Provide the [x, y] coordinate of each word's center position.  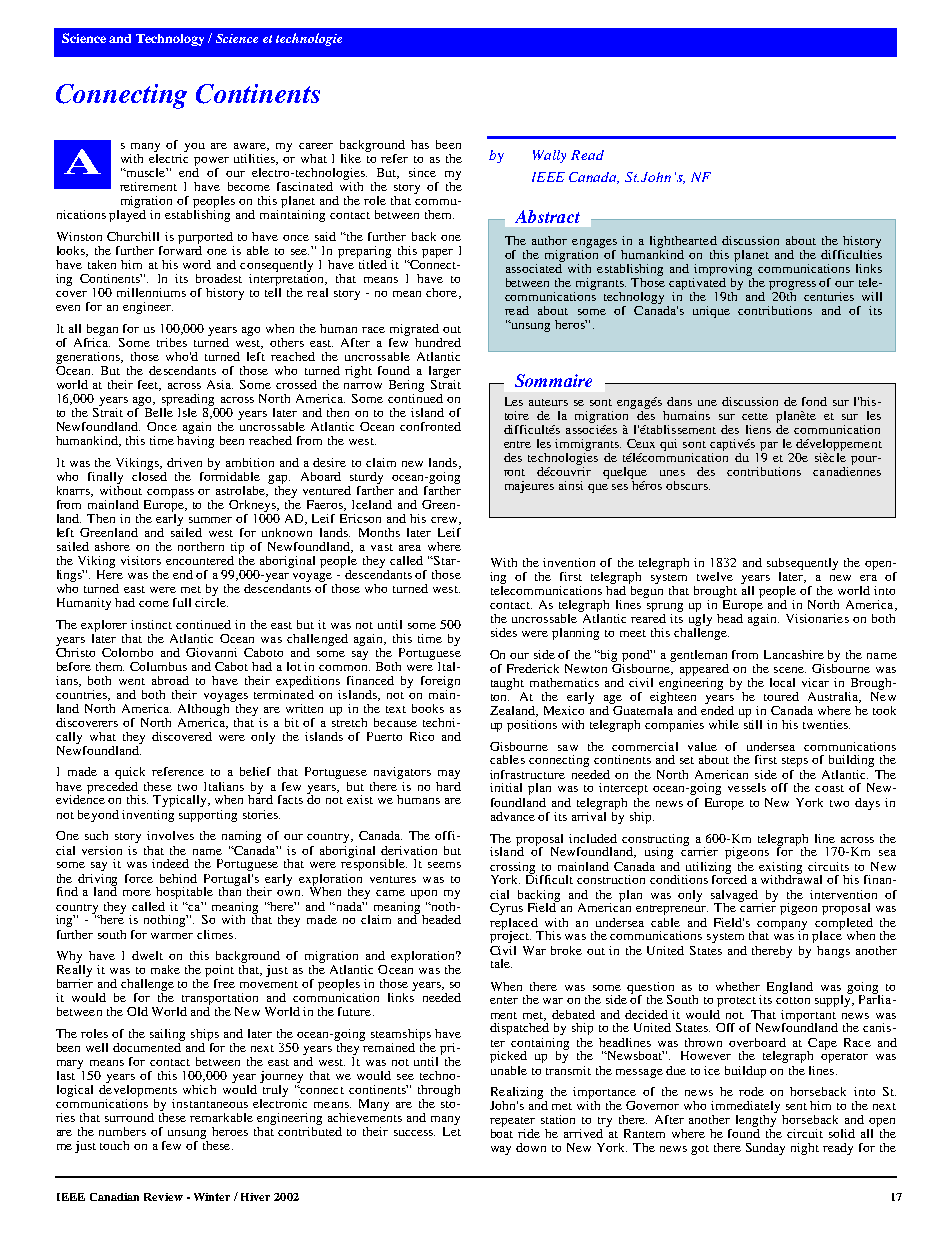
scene [790, 670]
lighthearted [683, 242]
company [782, 926]
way [501, 1150]
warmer [172, 936]
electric [168, 157]
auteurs [548, 402]
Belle [157, 411]
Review [163, 1197]
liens [758, 429]
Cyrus [506, 909]
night [805, 1149]
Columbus [158, 666]
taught [507, 684]
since [422, 172]
